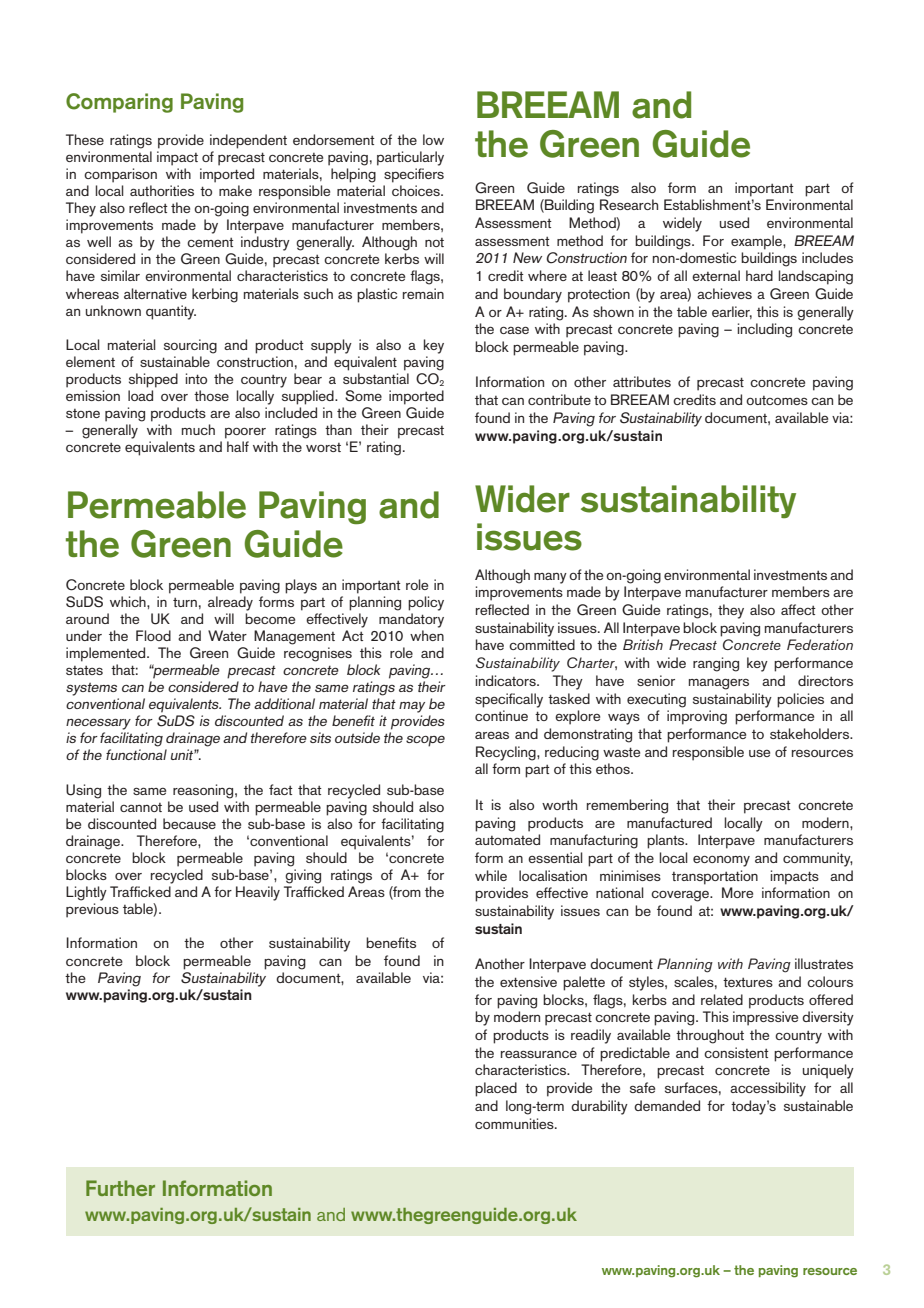 This document has width=924, height=1308. I want to click on placed, so click(496, 1089).
